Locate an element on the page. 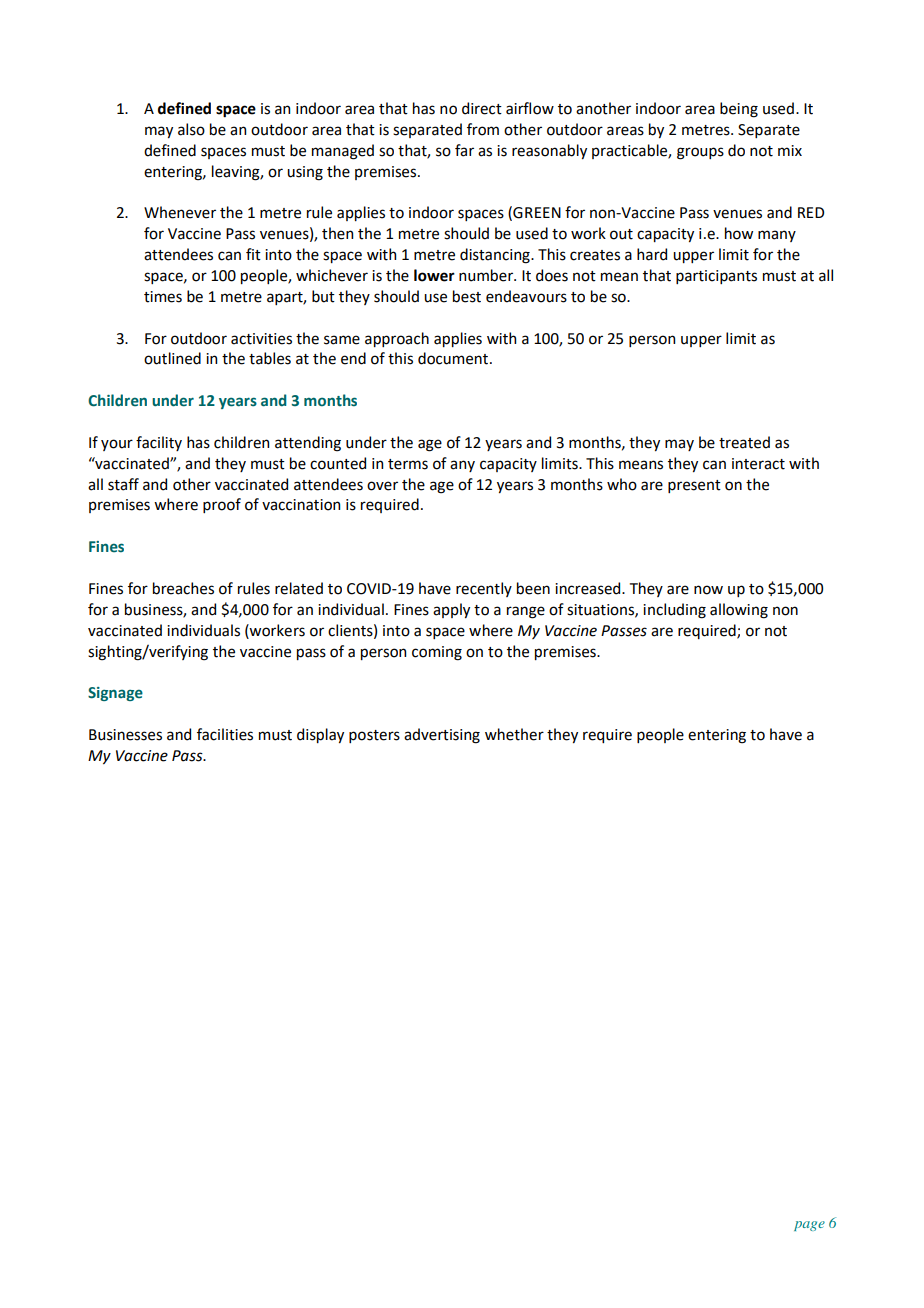 The image size is (924, 1308). page is located at coordinates (809, 1226).
